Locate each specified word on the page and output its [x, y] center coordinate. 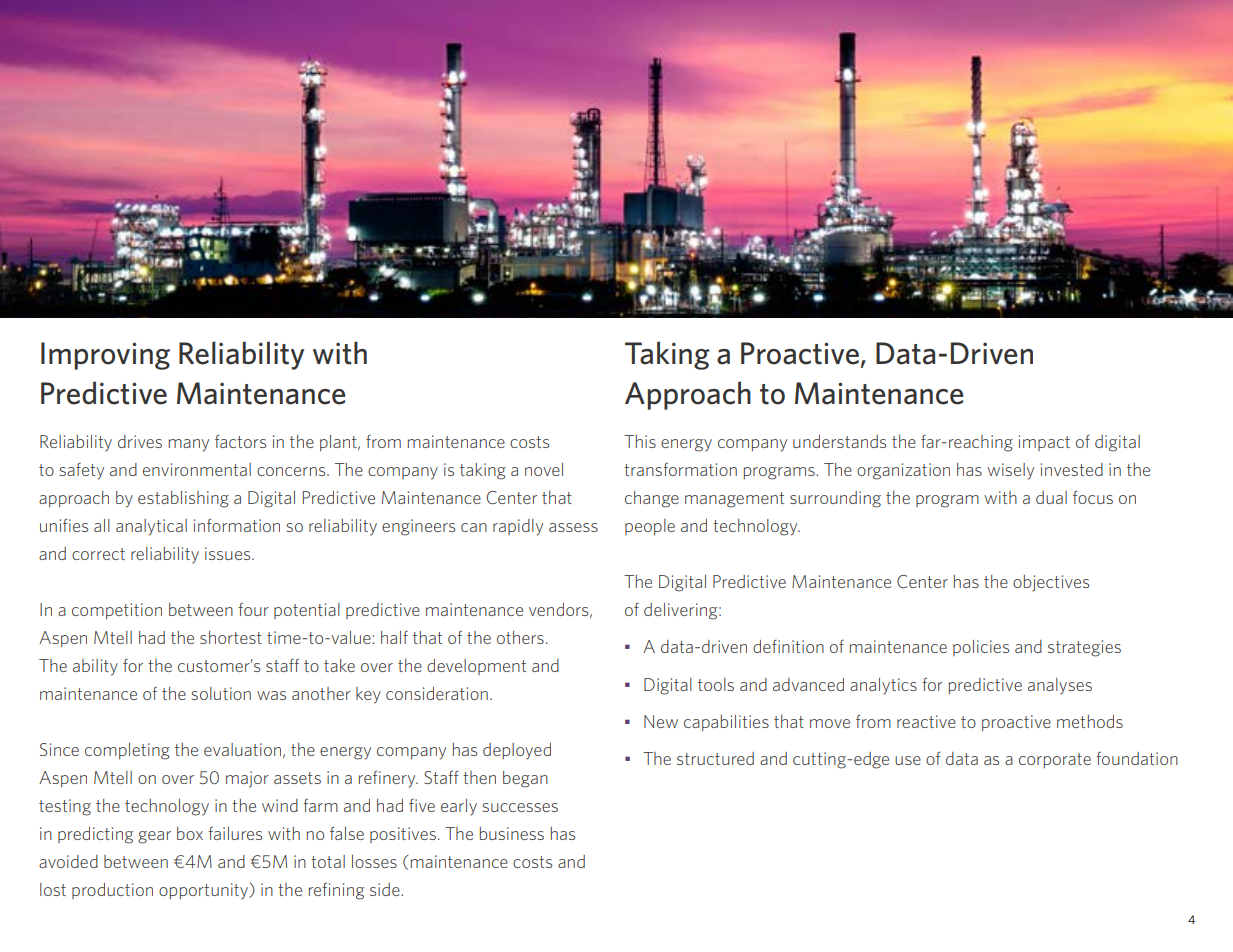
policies [981, 648]
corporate [1055, 760]
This [640, 441]
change [652, 499]
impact [1044, 443]
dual [1051, 497]
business [512, 833]
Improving [105, 356]
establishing [183, 499]
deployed [517, 751]
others [520, 637]
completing [127, 751]
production [112, 891]
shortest [231, 637]
